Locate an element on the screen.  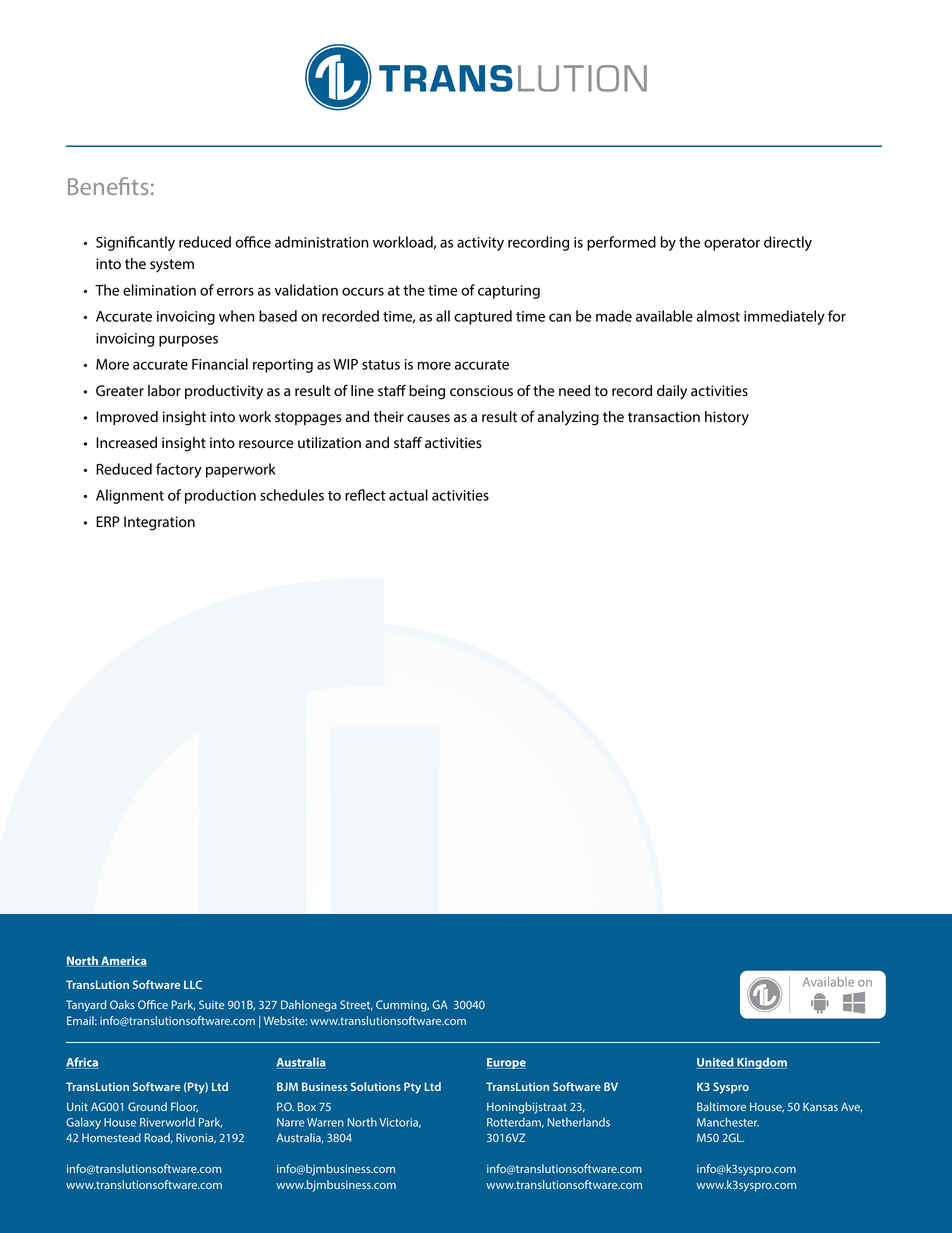
Floor is located at coordinates (184, 1107).
